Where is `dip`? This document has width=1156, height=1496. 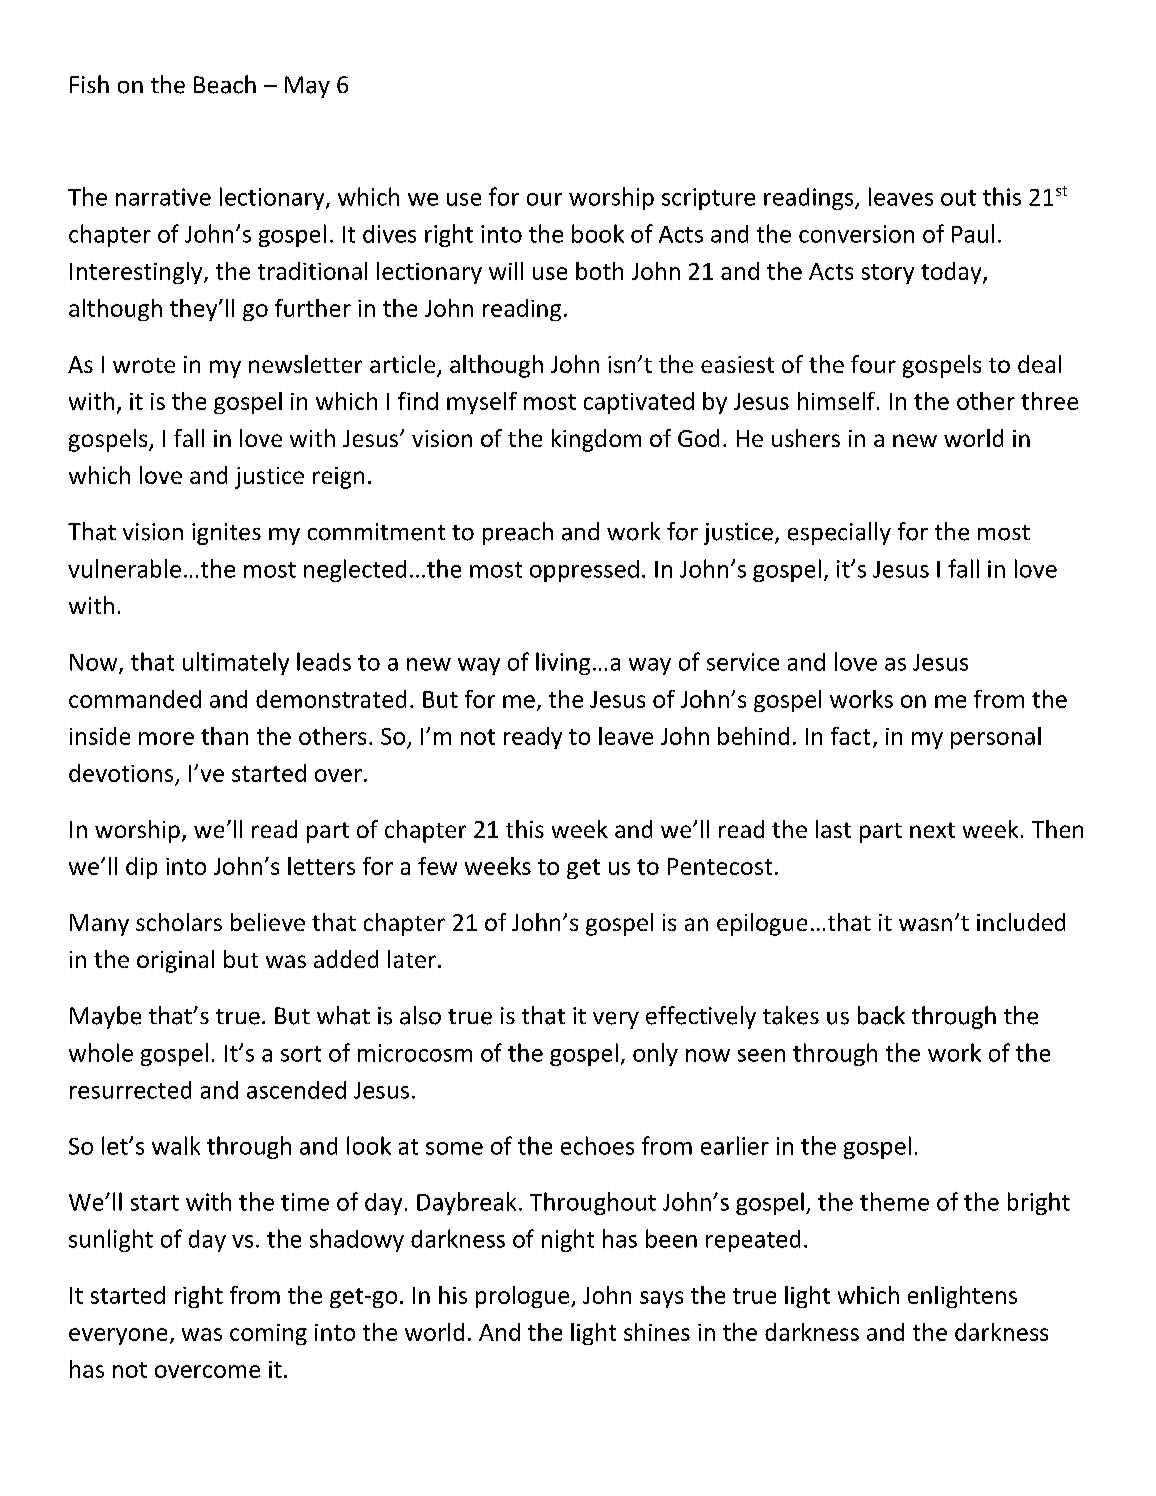
dip is located at coordinates (141, 868).
